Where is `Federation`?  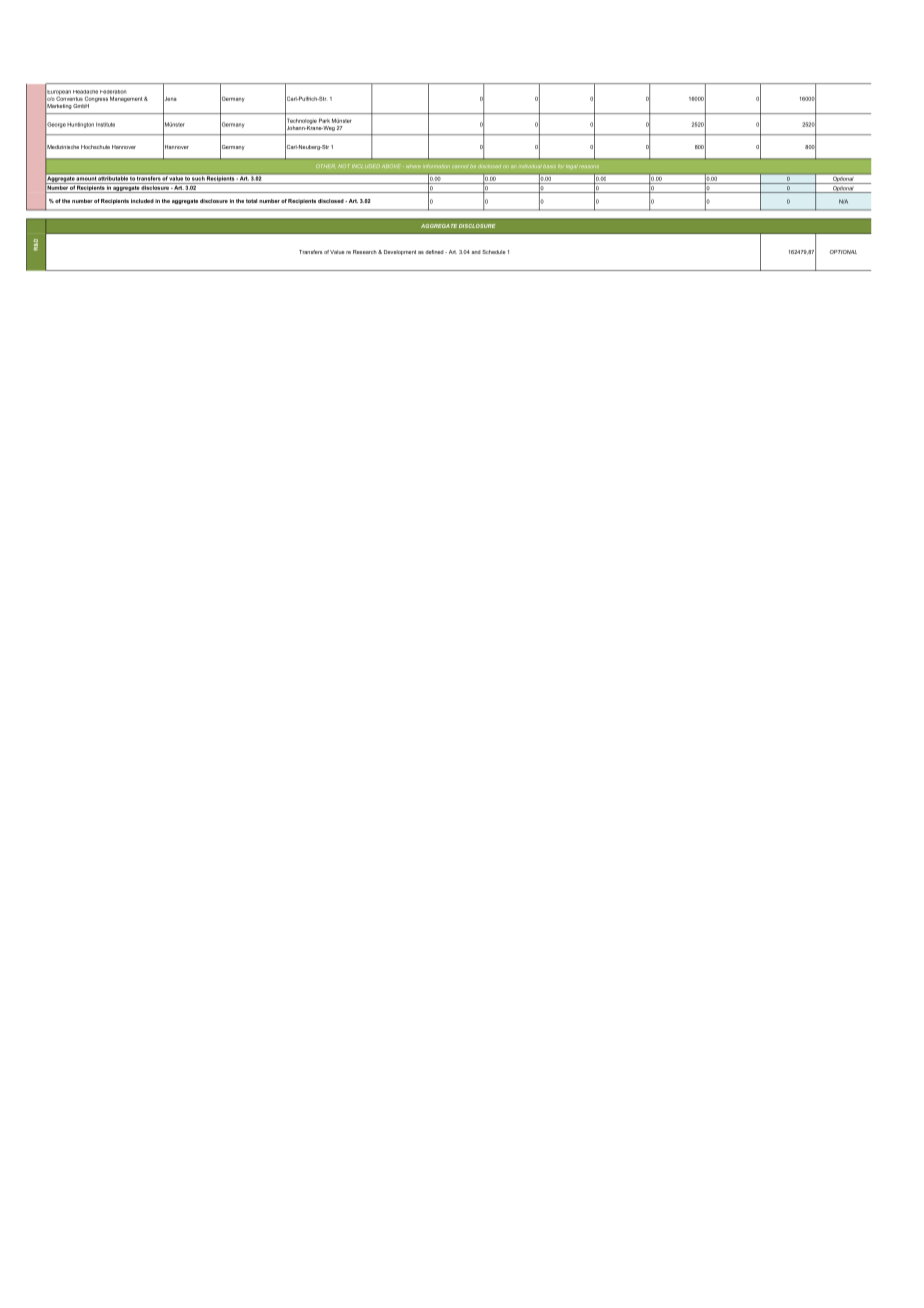
Federation is located at coordinates (113, 92).
